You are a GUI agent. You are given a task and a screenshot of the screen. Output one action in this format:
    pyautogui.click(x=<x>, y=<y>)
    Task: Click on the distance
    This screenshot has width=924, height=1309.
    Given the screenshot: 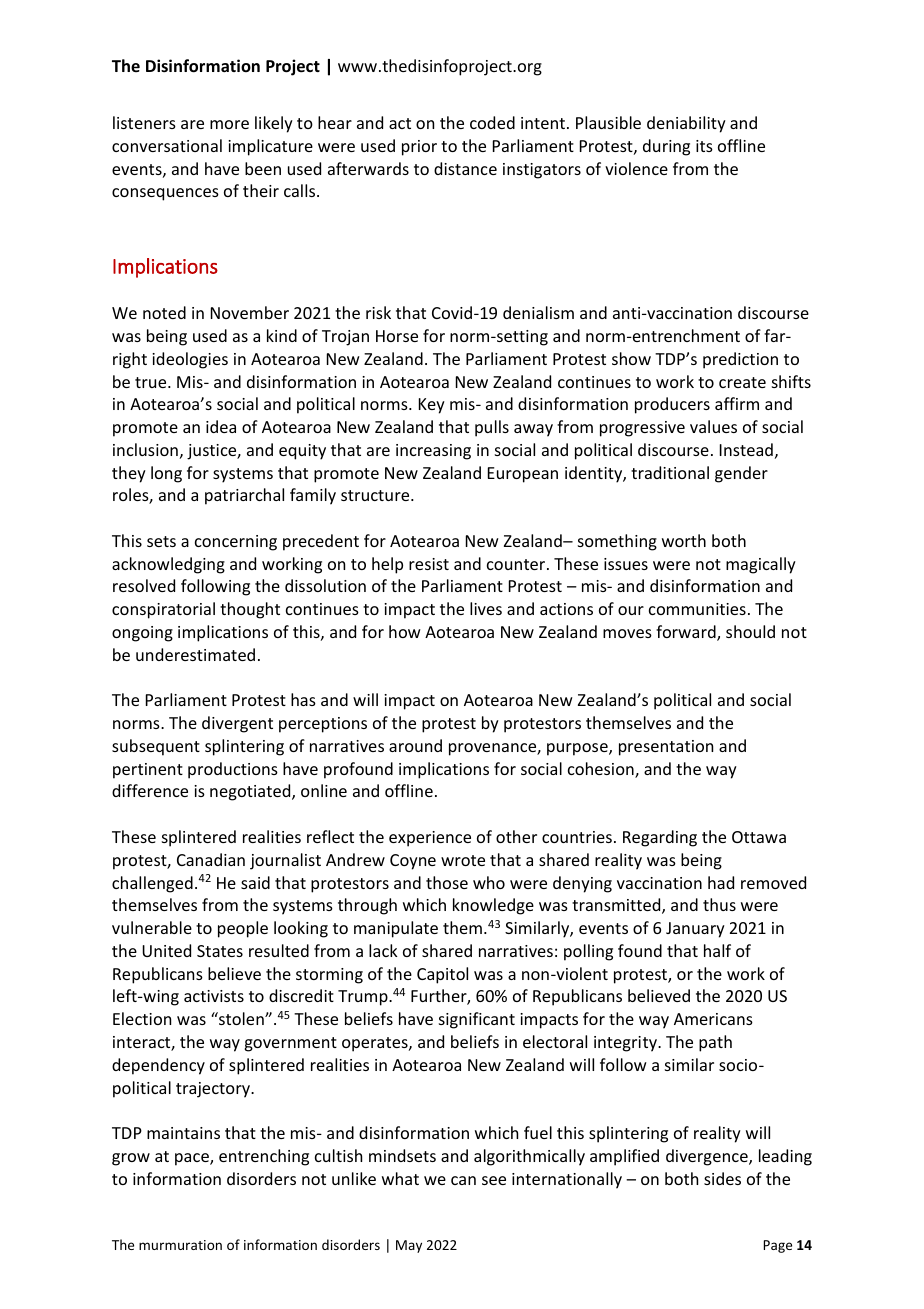 What is the action you would take?
    pyautogui.click(x=465, y=168)
